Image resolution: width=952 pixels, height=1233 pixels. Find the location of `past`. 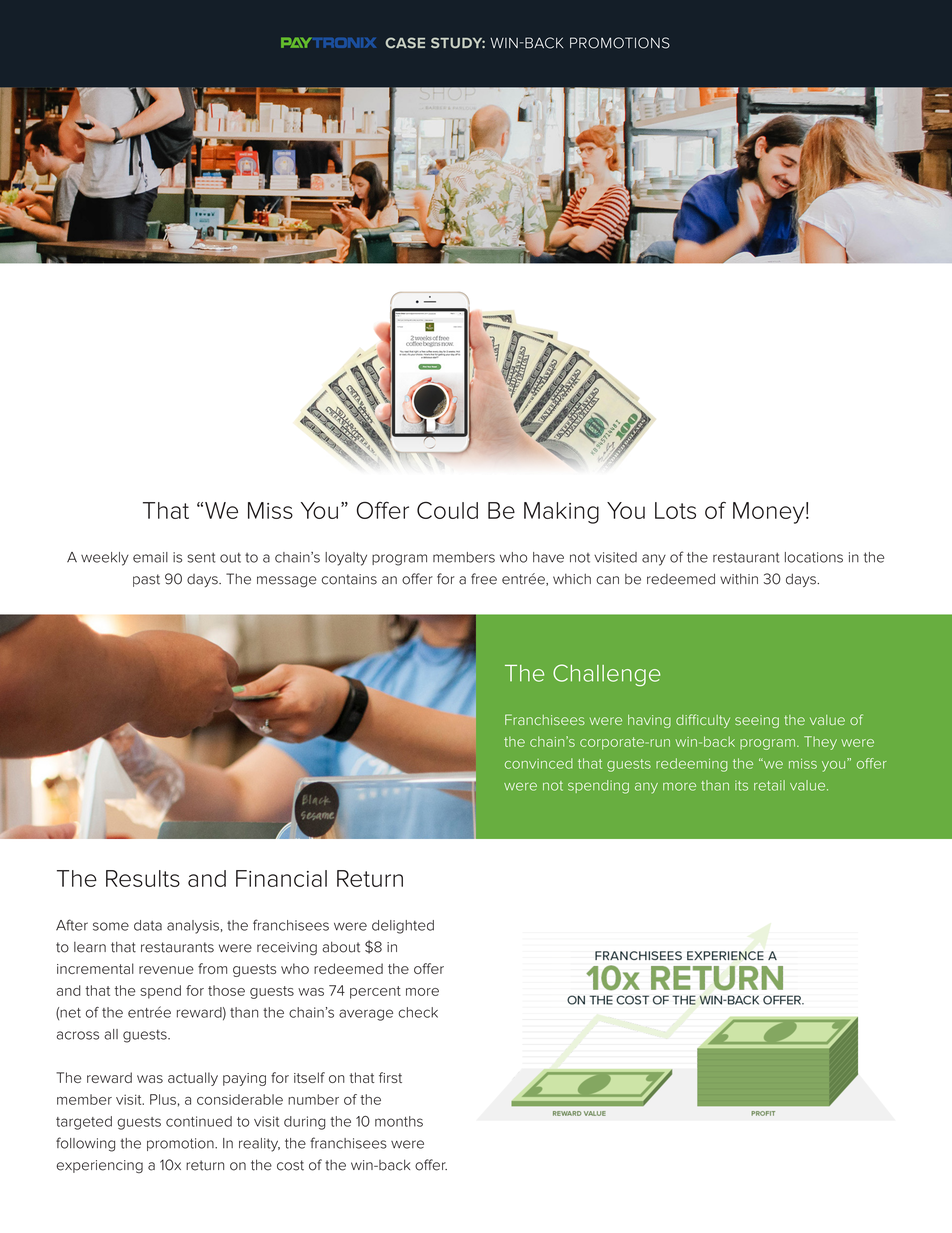

past is located at coordinates (146, 580).
